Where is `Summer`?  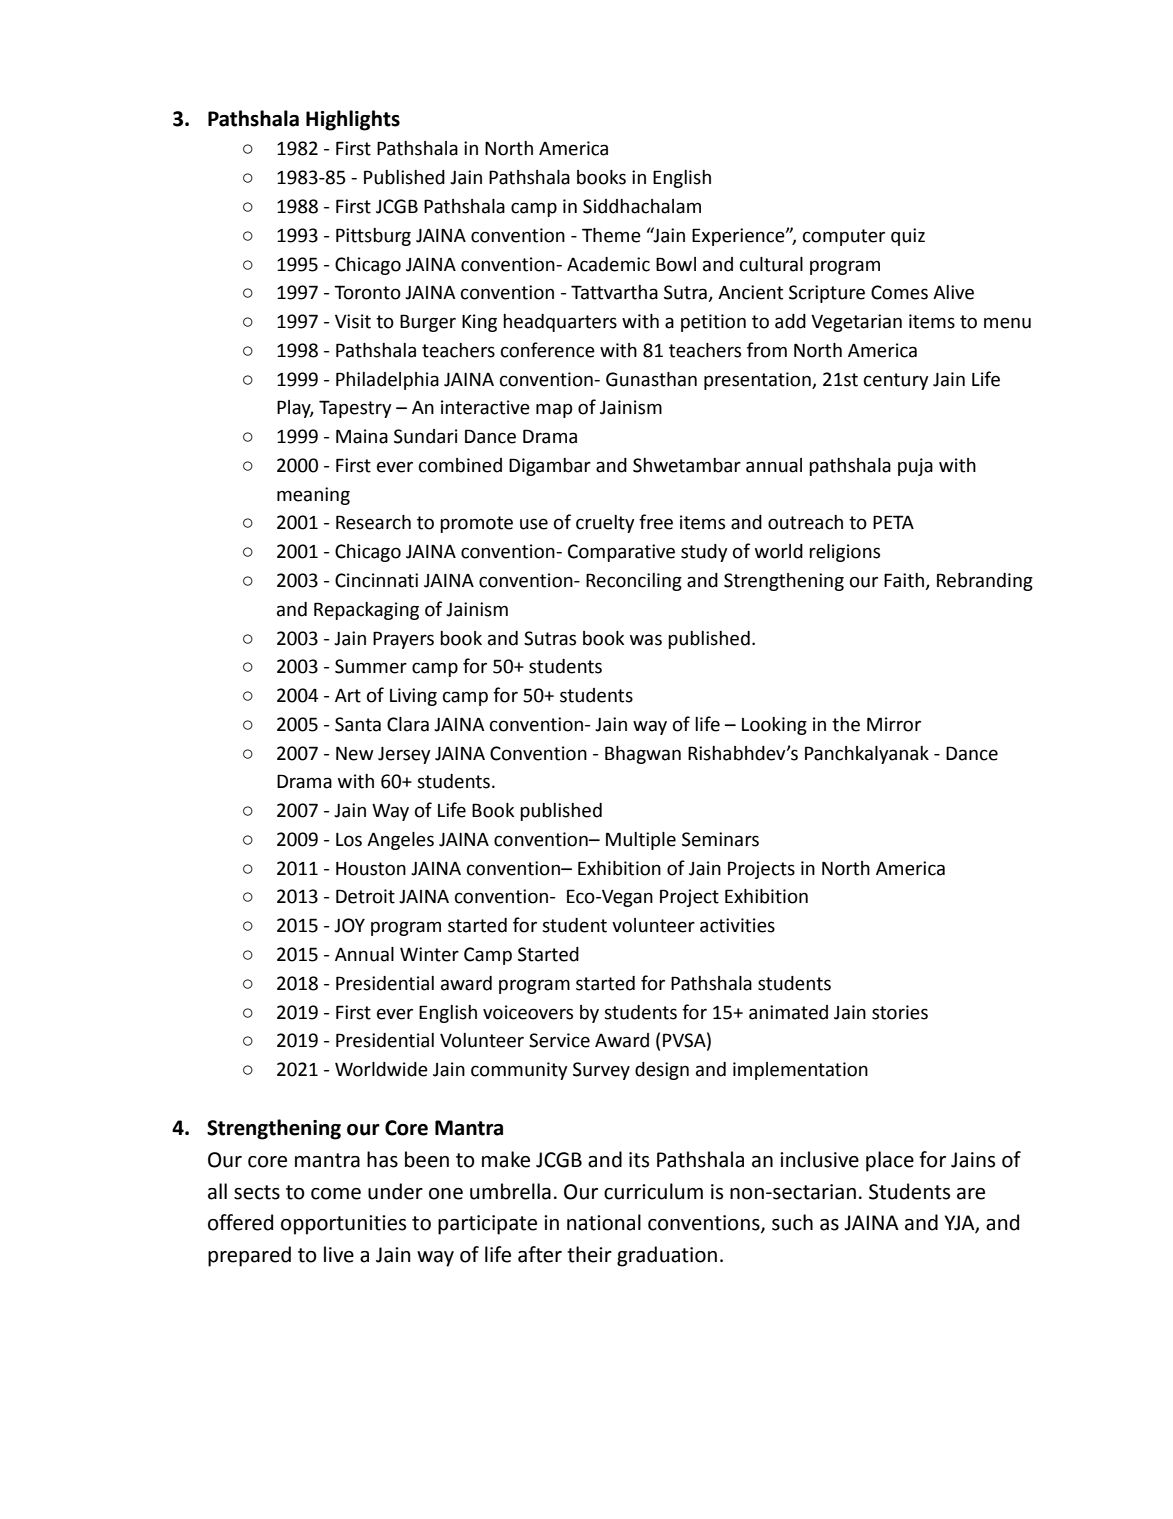
Summer is located at coordinates (371, 666).
